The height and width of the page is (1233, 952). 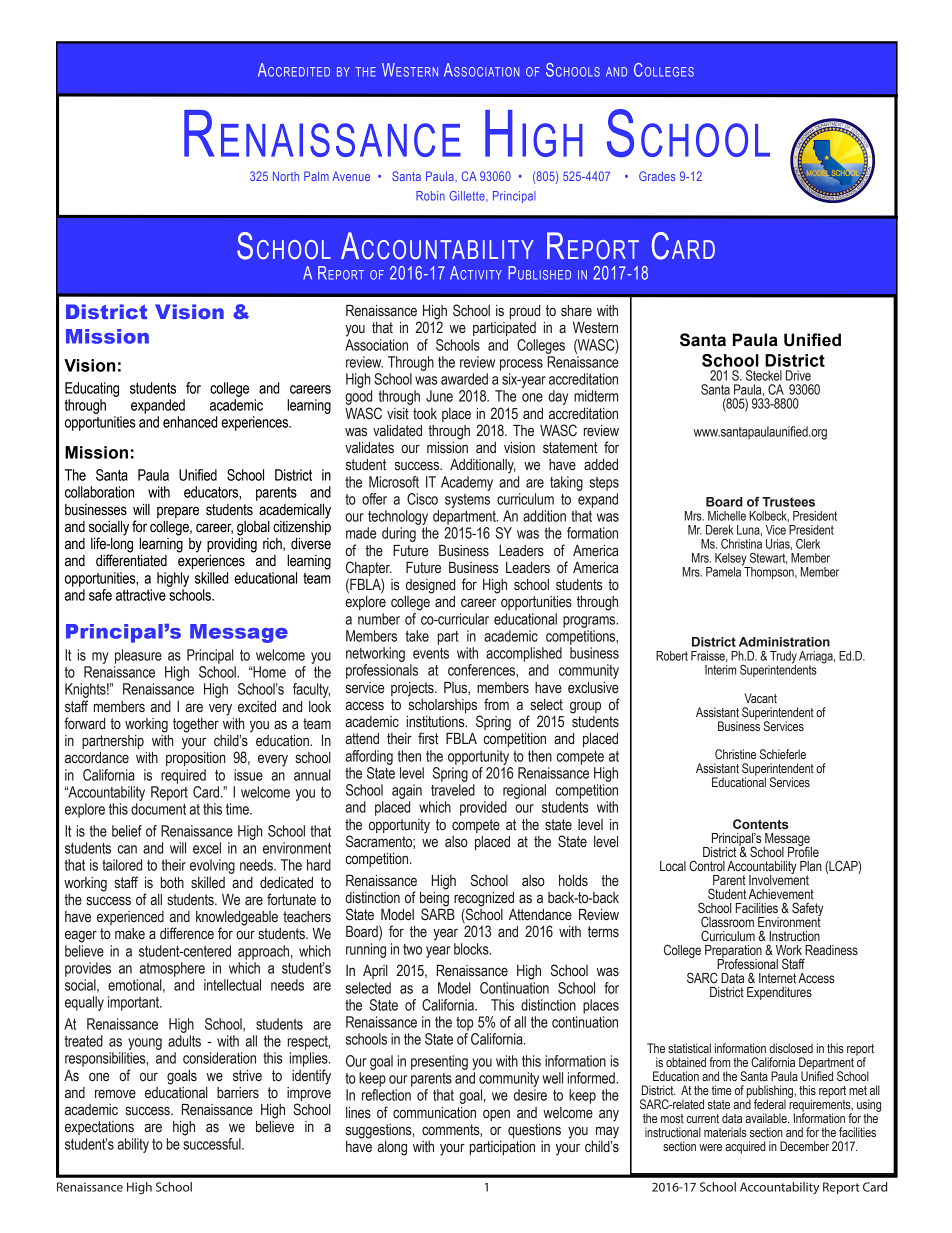 What do you see at coordinates (727, 921) in the page?
I see `Classroom` at bounding box center [727, 921].
